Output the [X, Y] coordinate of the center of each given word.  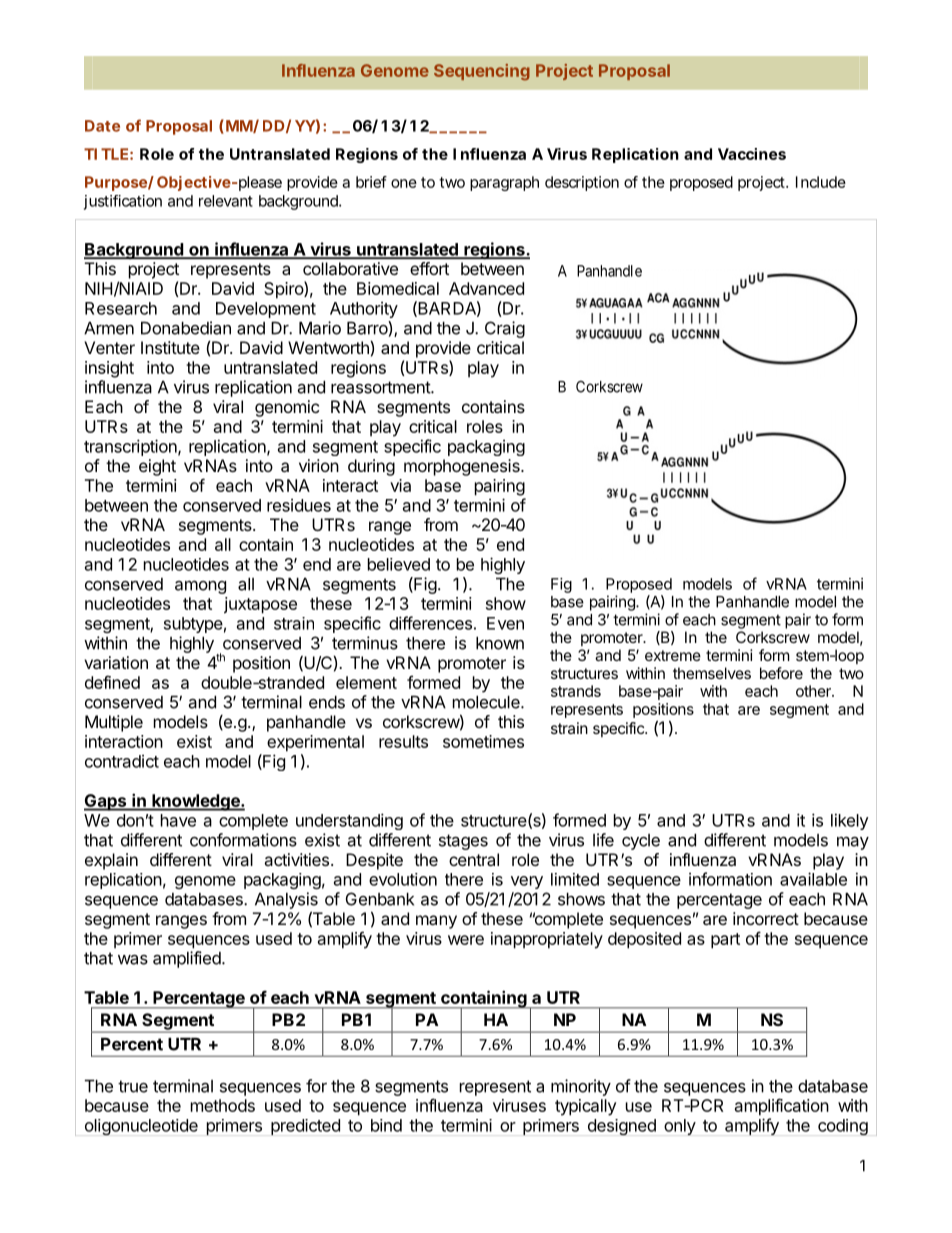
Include [821, 182]
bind [386, 1125]
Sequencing [482, 72]
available [813, 879]
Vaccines [752, 154]
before [781, 673]
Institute [170, 347]
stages [463, 842]
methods [223, 1105]
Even [505, 623]
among [200, 587]
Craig [505, 329]
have [178, 820]
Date [102, 126]
